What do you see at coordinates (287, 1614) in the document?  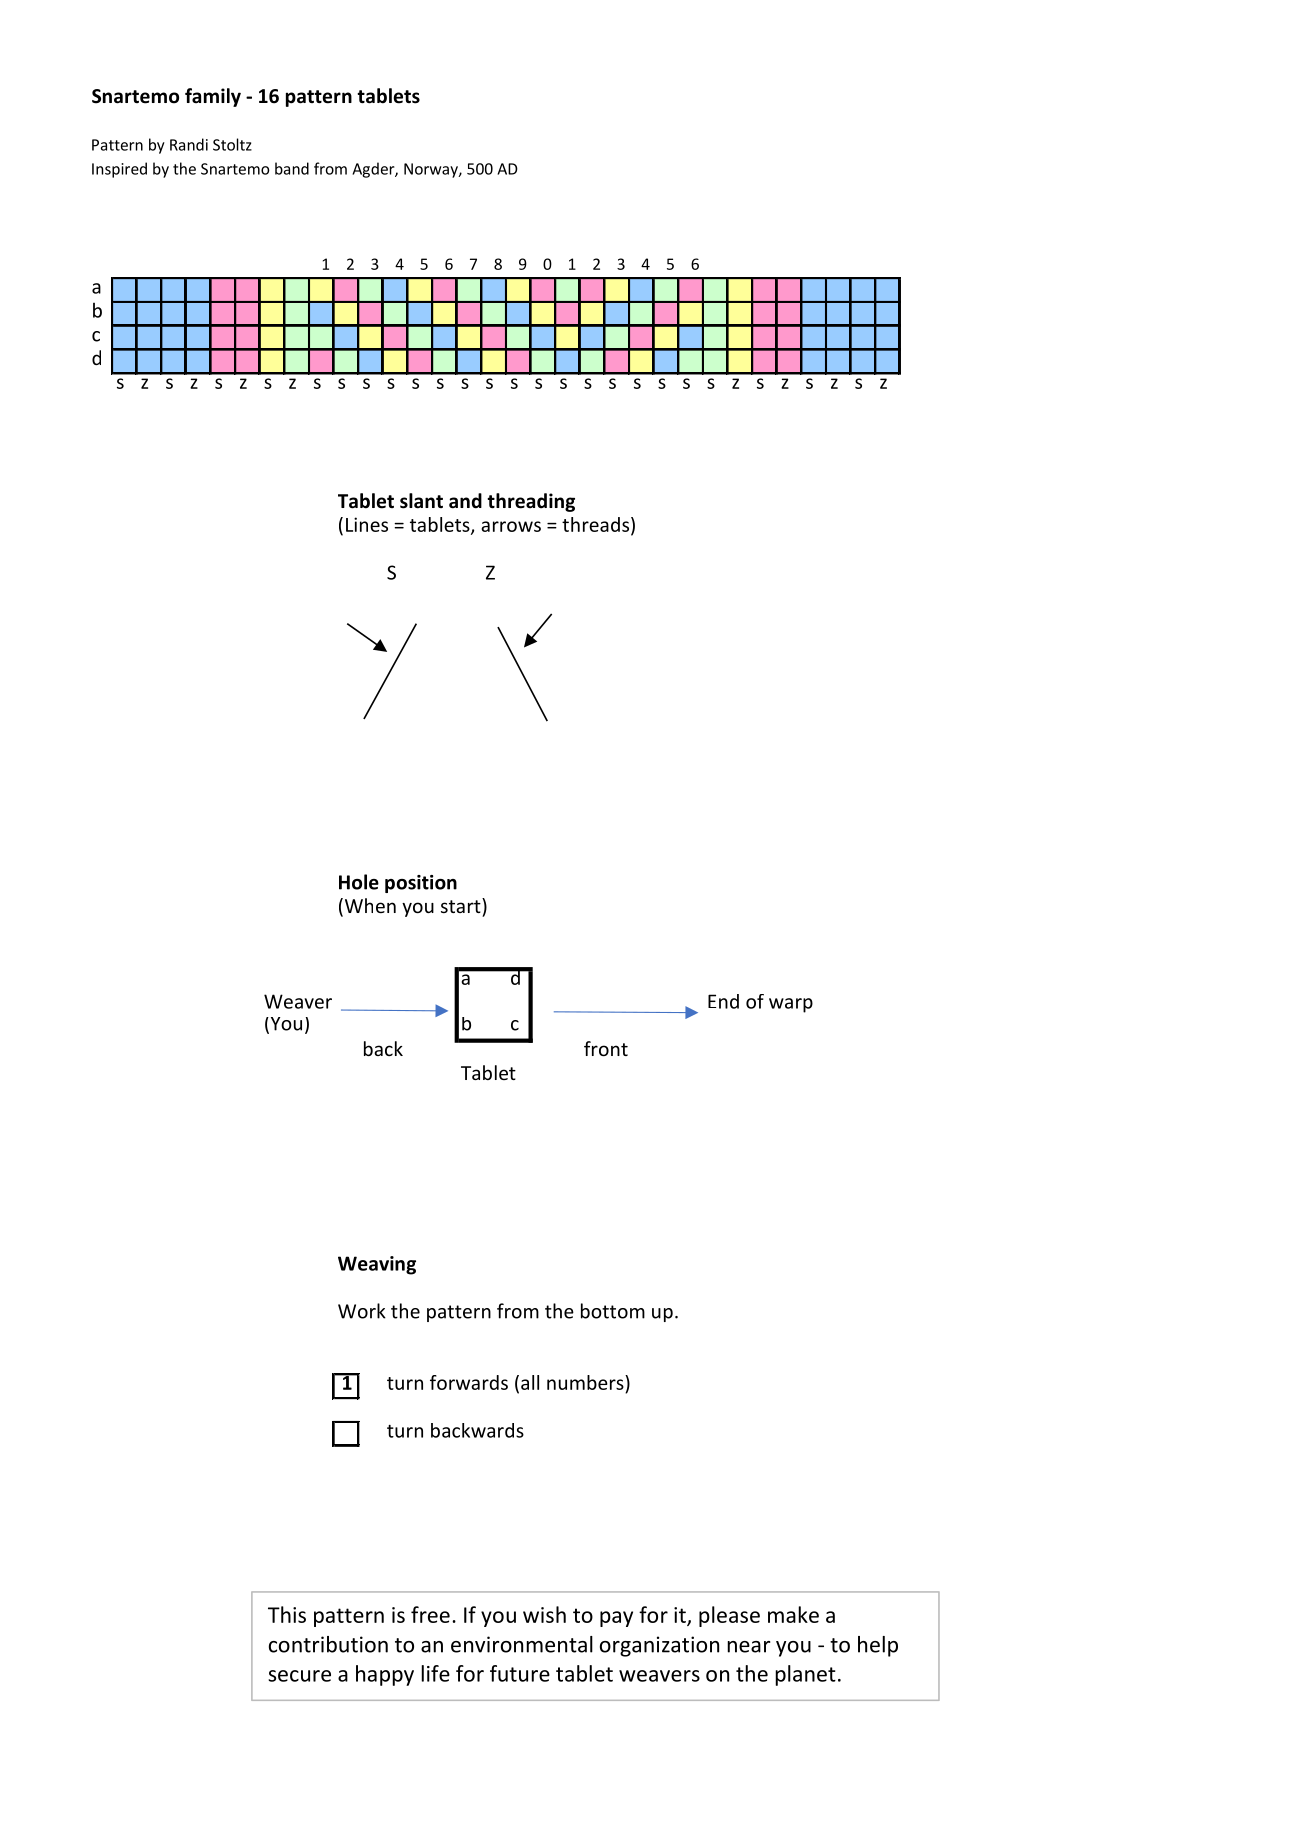 I see `This` at bounding box center [287, 1614].
